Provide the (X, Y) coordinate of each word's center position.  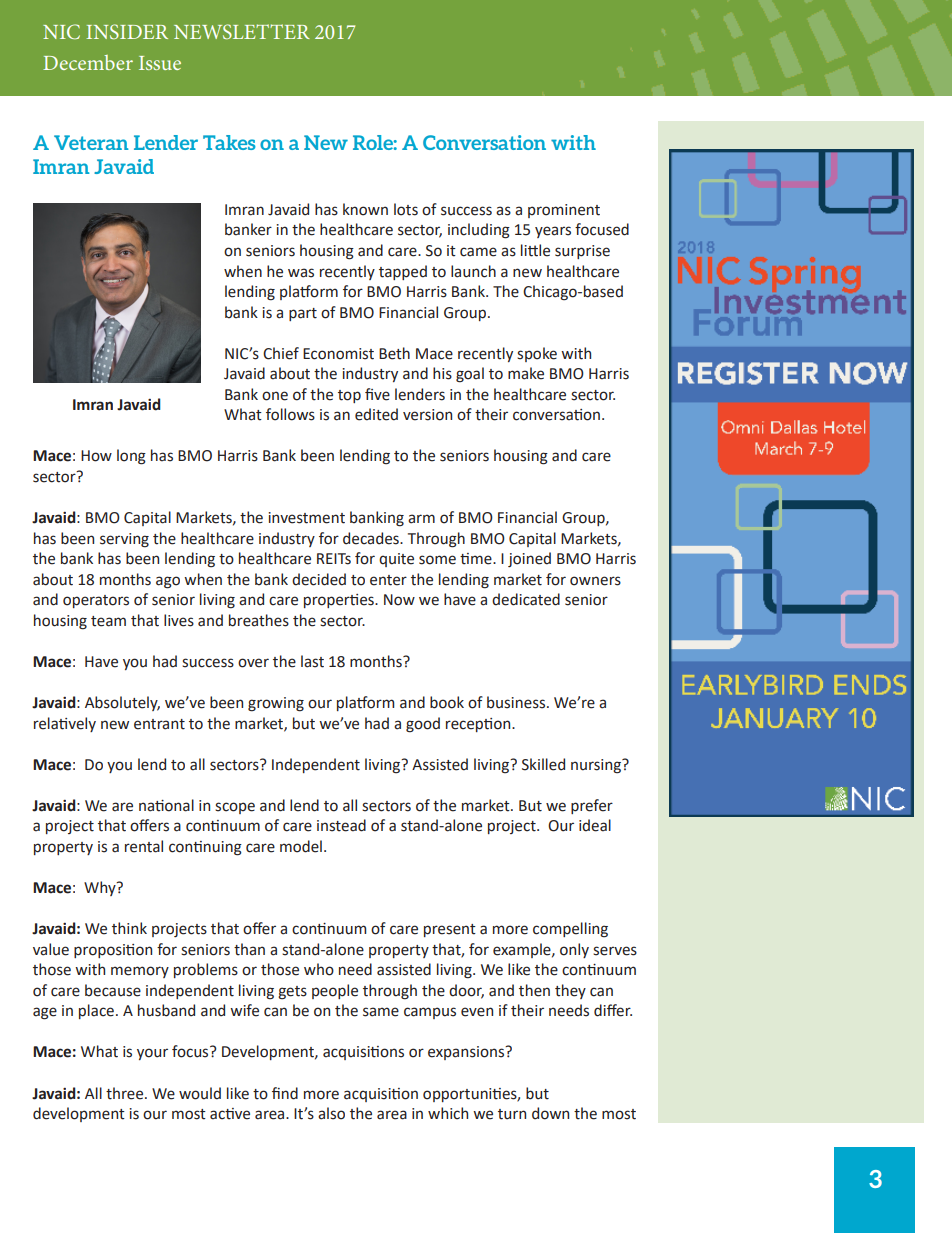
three (126, 1093)
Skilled (543, 764)
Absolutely (122, 703)
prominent (564, 211)
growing (276, 704)
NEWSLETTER (242, 31)
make (526, 373)
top (349, 396)
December (88, 62)
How (96, 456)
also (331, 1113)
